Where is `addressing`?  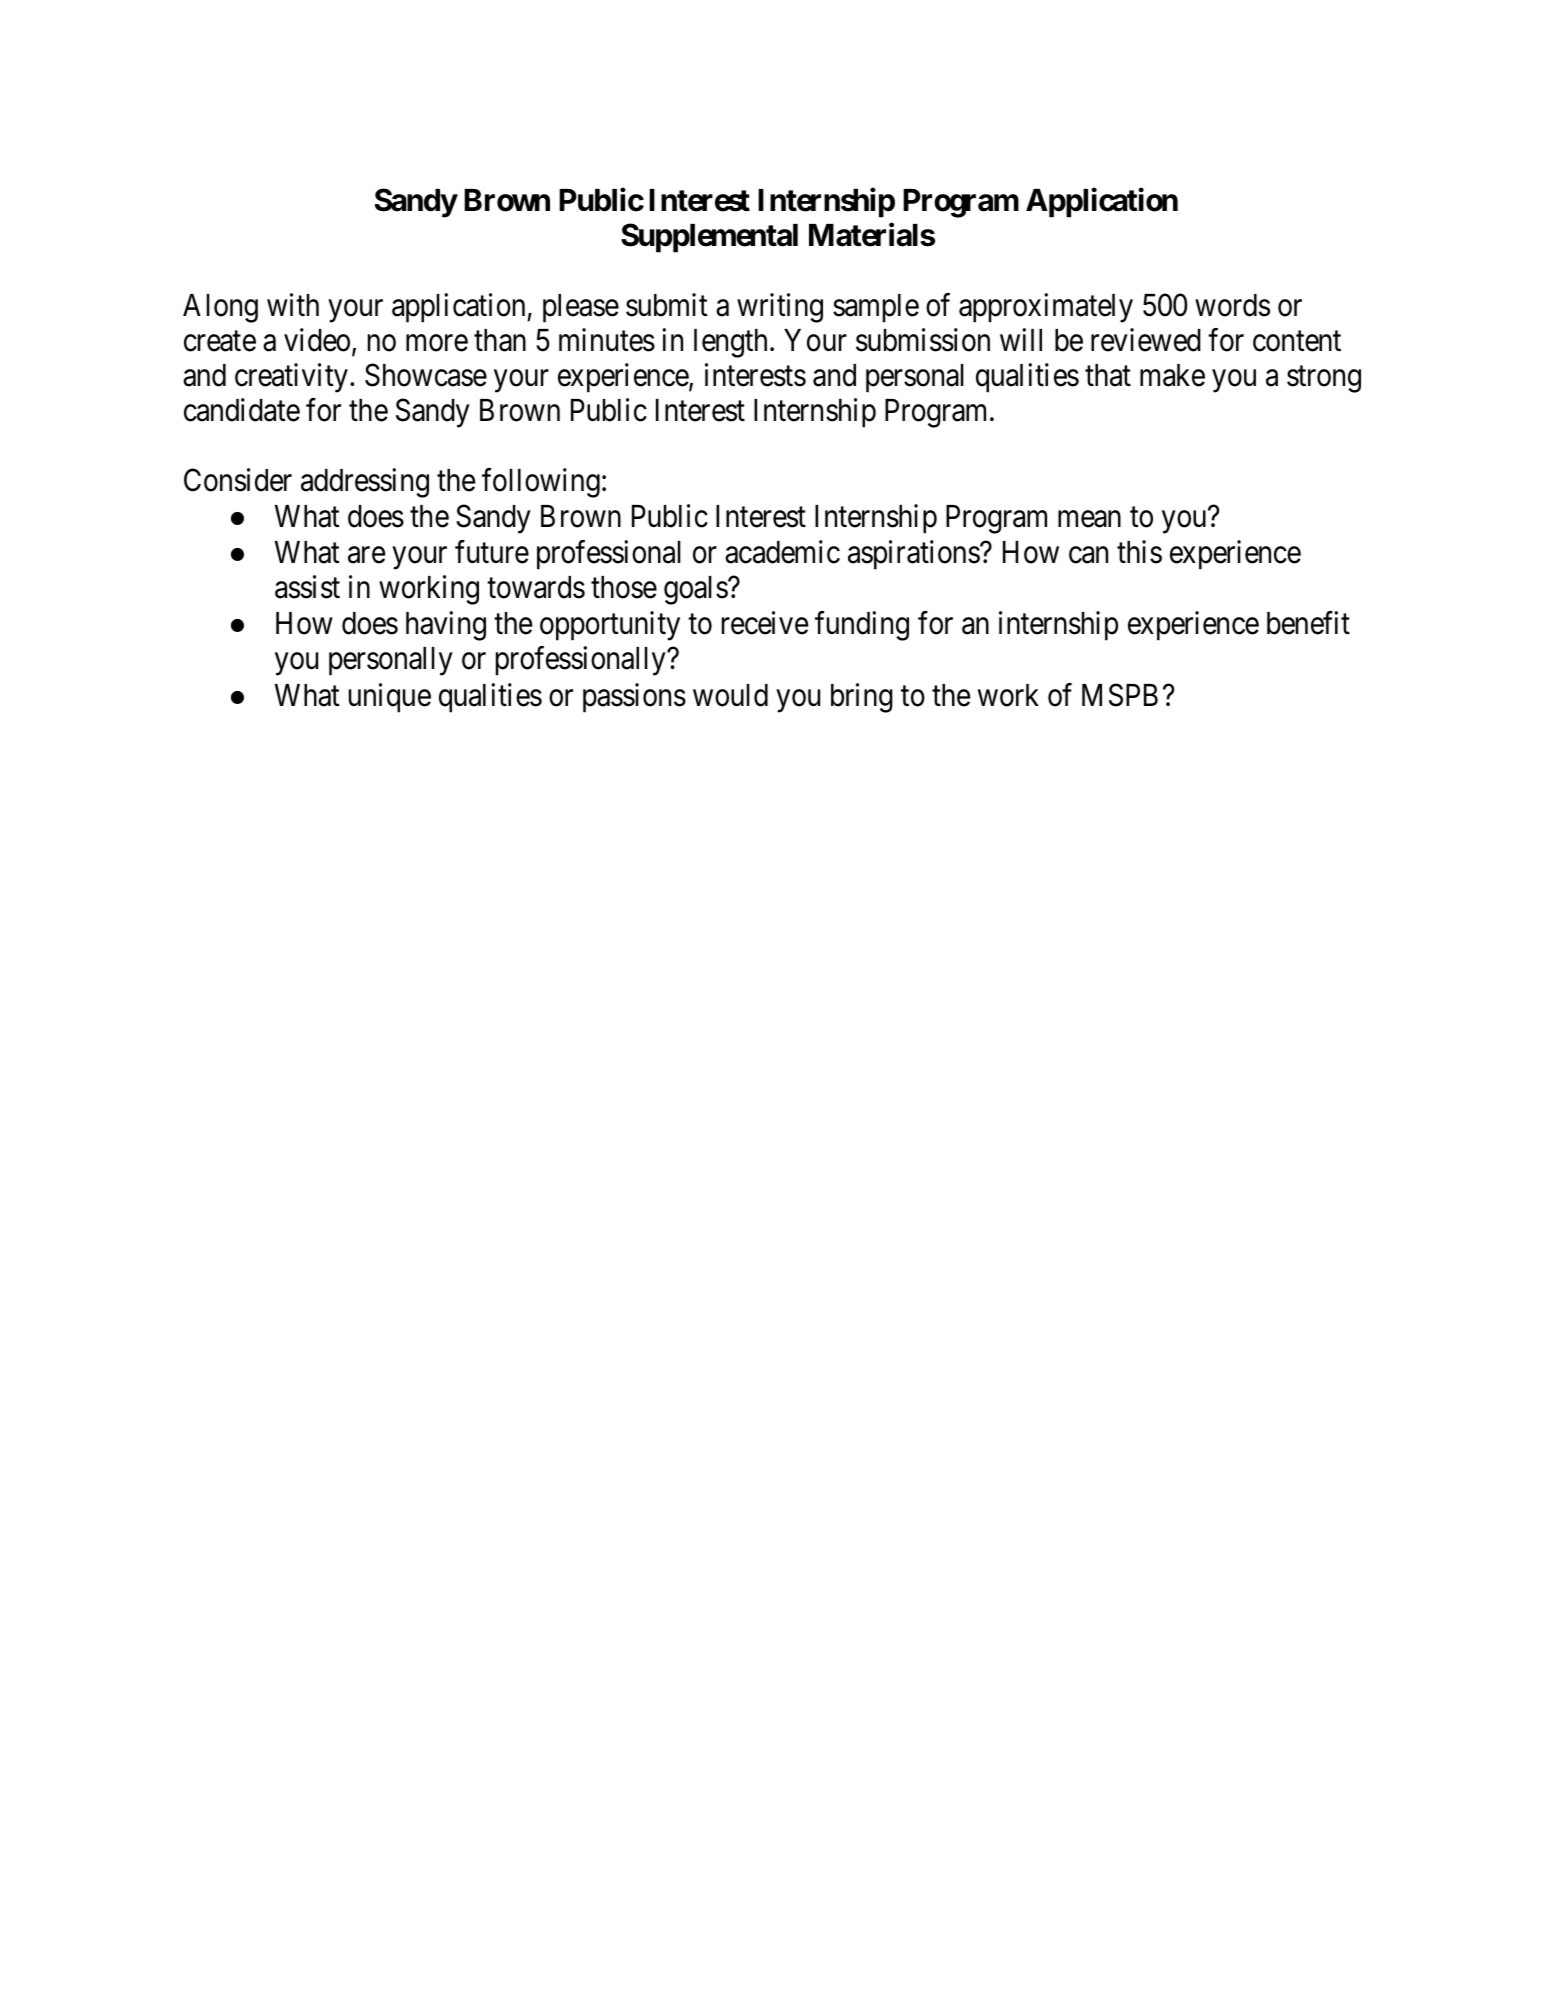
addressing is located at coordinates (365, 483).
